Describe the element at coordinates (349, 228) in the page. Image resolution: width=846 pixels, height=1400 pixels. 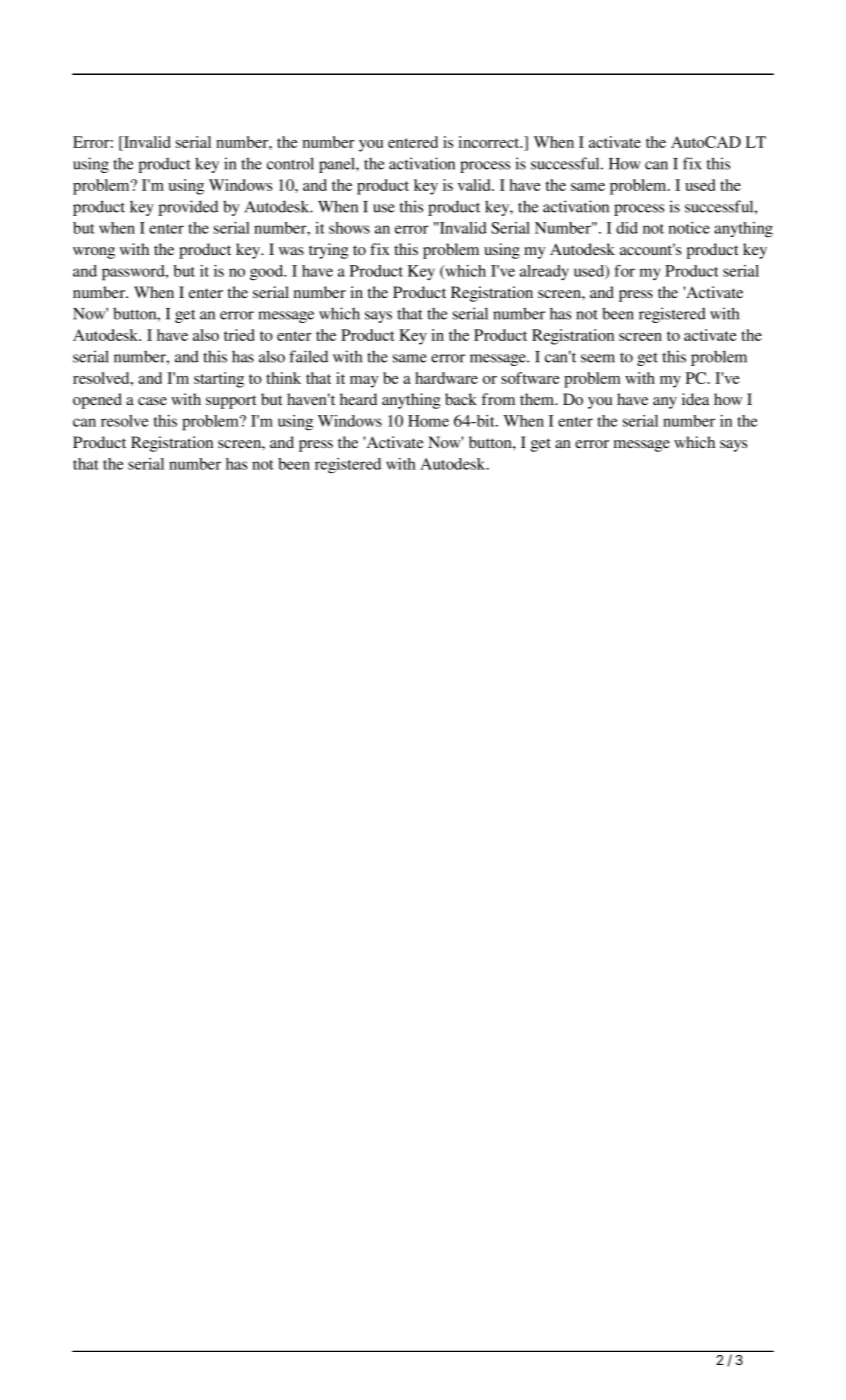
I see `shows` at that location.
